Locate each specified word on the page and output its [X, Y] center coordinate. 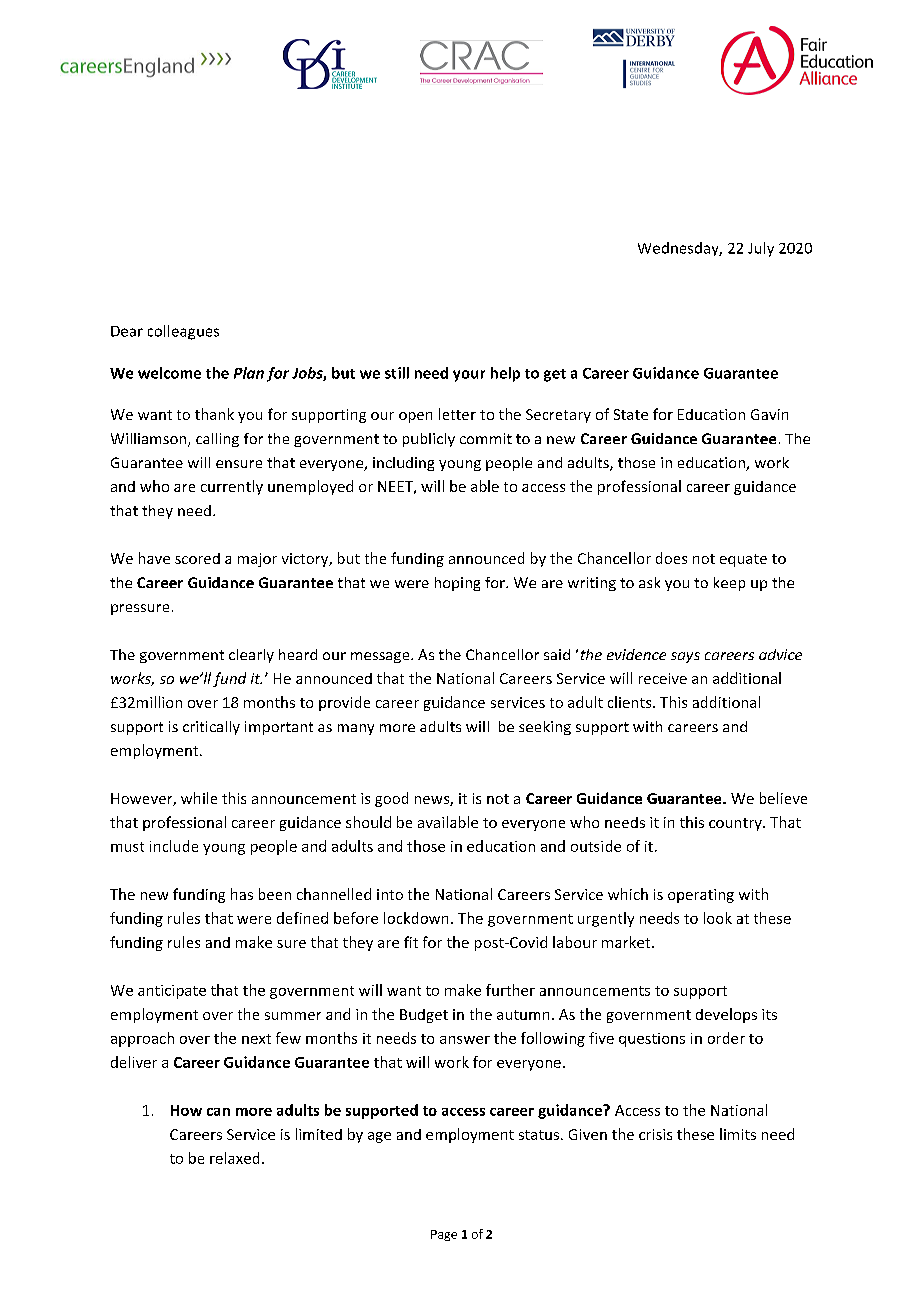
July [761, 249]
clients [631, 702]
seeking [545, 728]
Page [444, 1235]
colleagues [183, 332]
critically [211, 728]
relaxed [234, 1158]
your [469, 376]
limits [738, 1134]
